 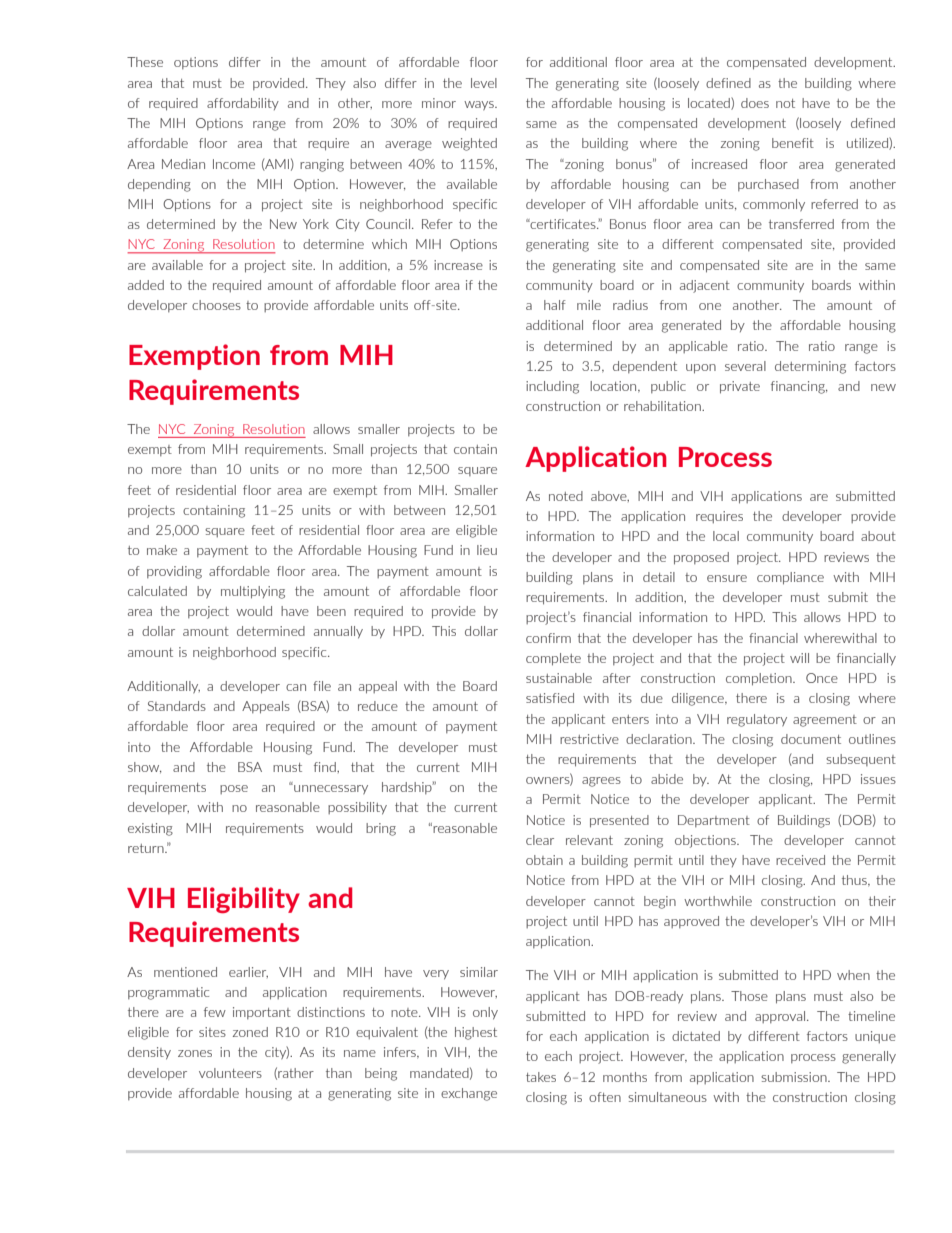 I want to click on affordability, so click(x=243, y=104).
